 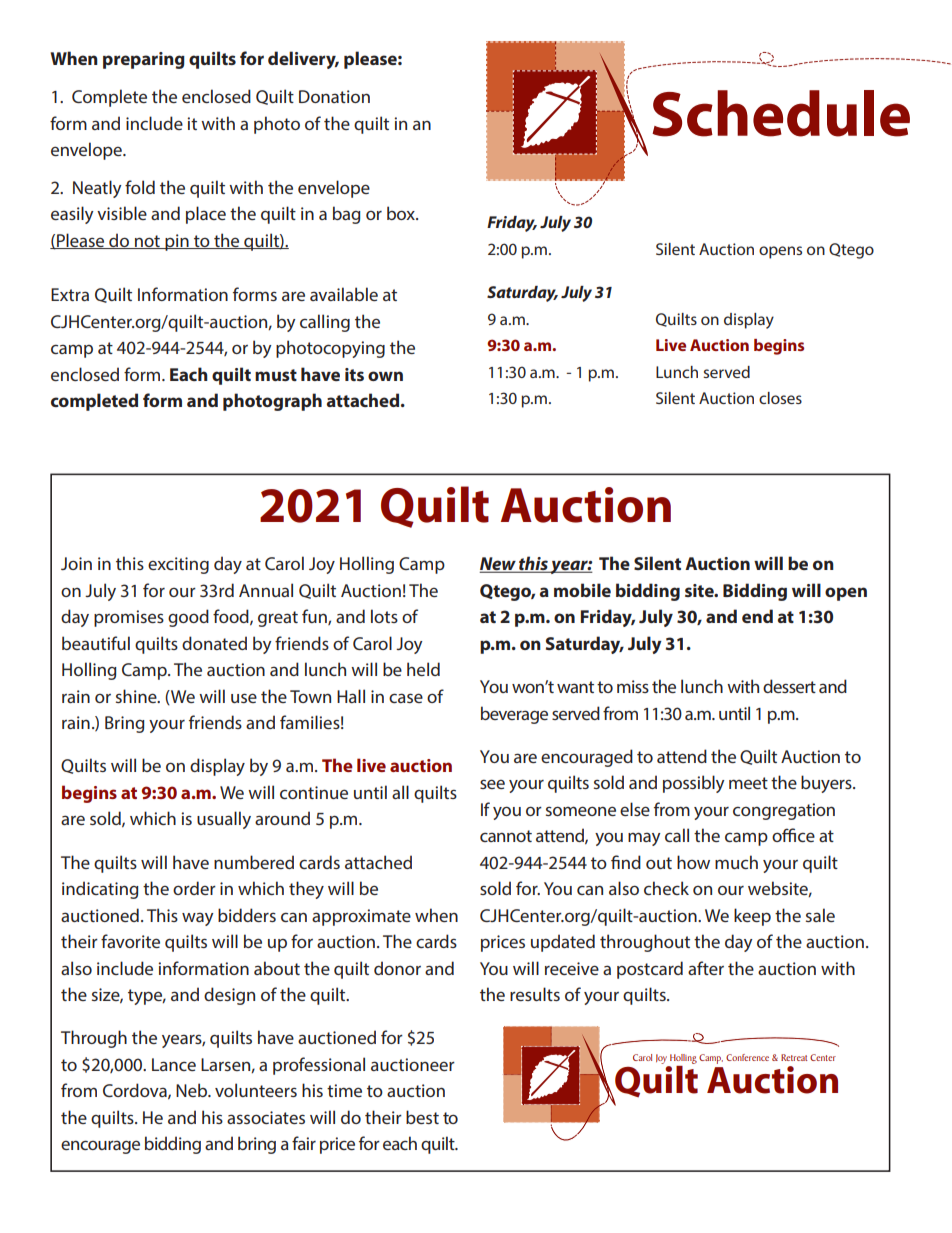 What do you see at coordinates (193, 1090) in the image?
I see `Neb` at bounding box center [193, 1090].
